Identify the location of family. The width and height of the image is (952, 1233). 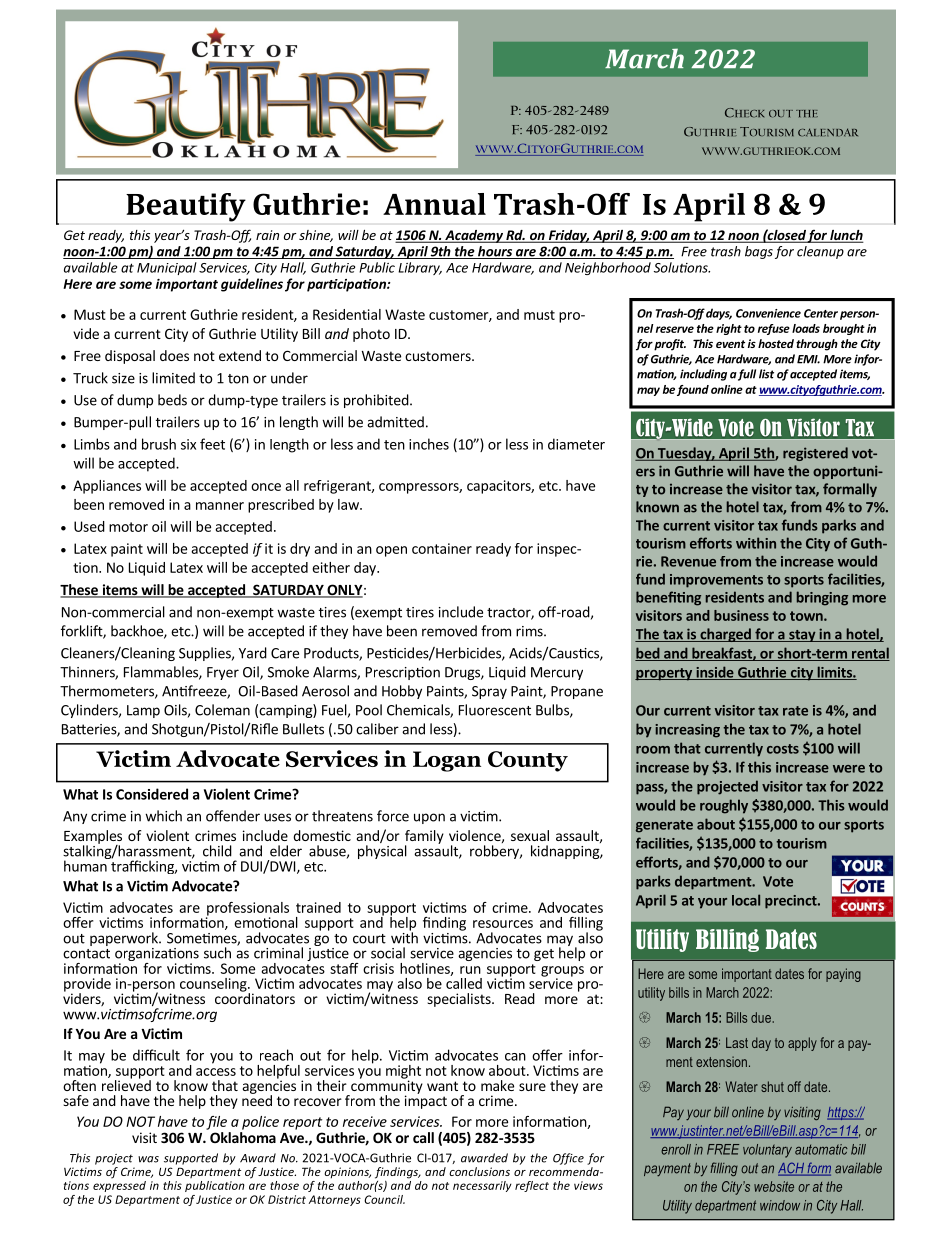
(424, 838).
